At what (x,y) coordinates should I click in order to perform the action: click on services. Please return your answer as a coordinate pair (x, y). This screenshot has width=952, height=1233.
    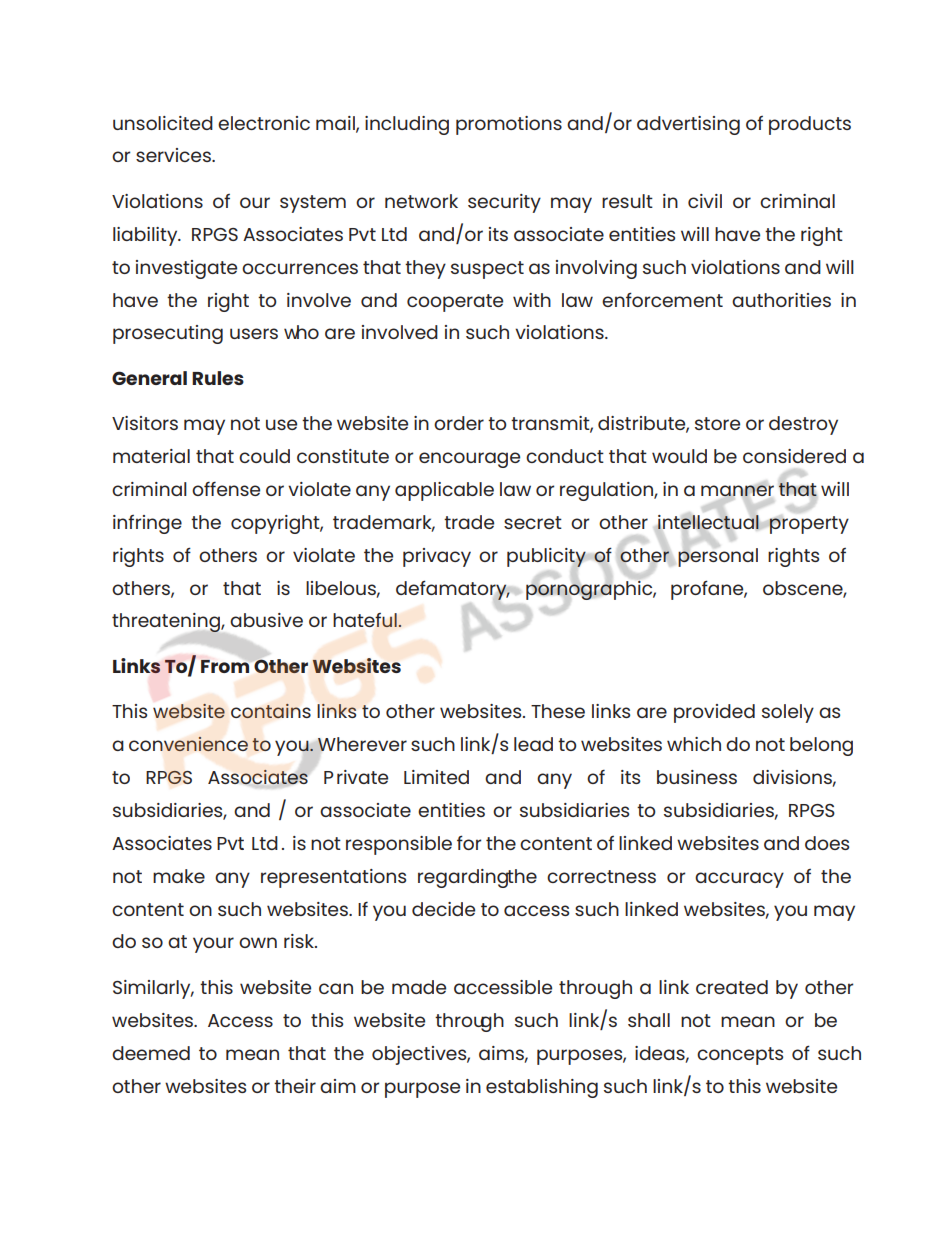
    Looking at the image, I should click on (174, 155).
